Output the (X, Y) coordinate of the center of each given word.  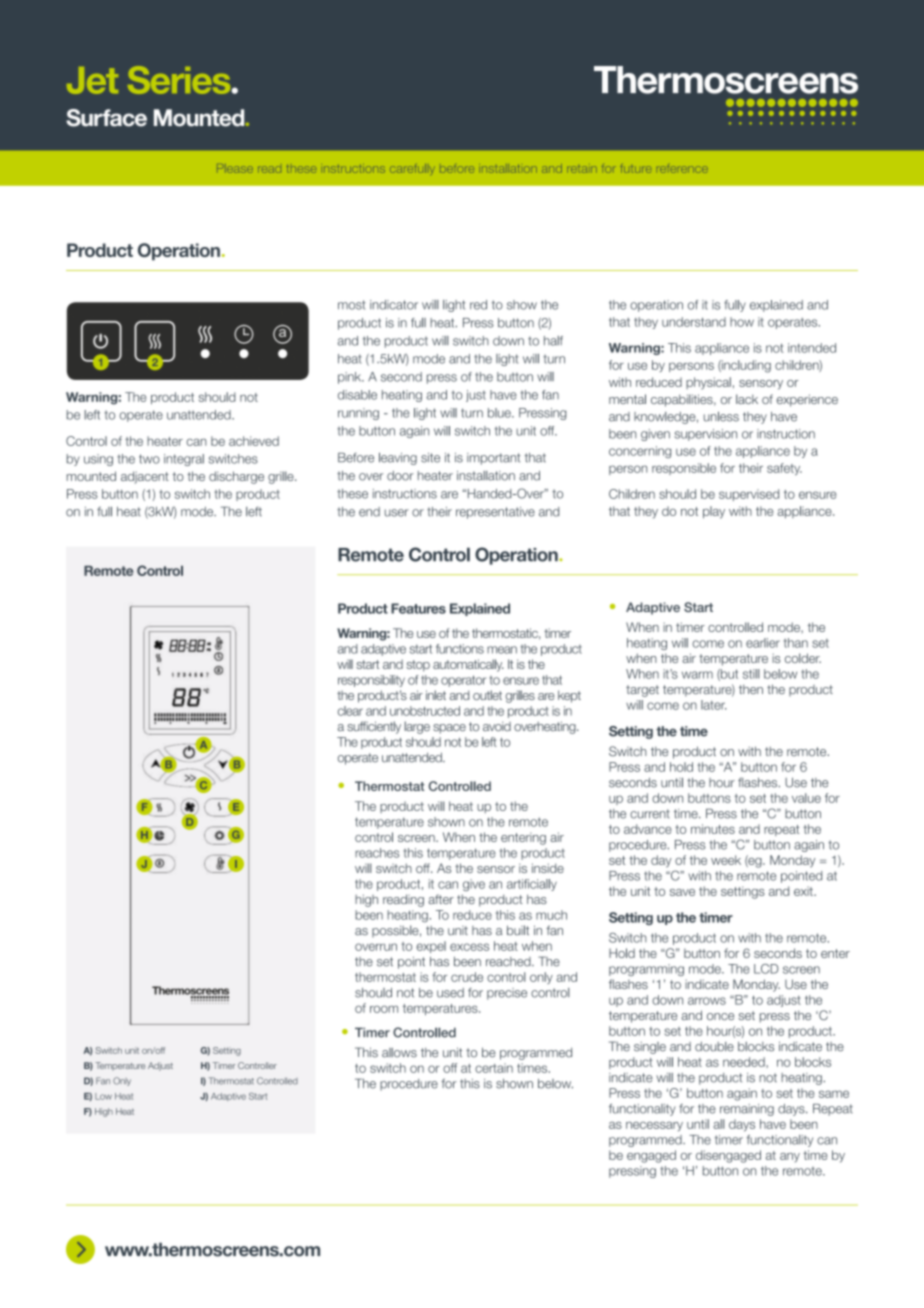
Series (180, 80)
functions (460, 649)
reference (682, 168)
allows (399, 1053)
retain (582, 169)
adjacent (145, 477)
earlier (763, 643)
